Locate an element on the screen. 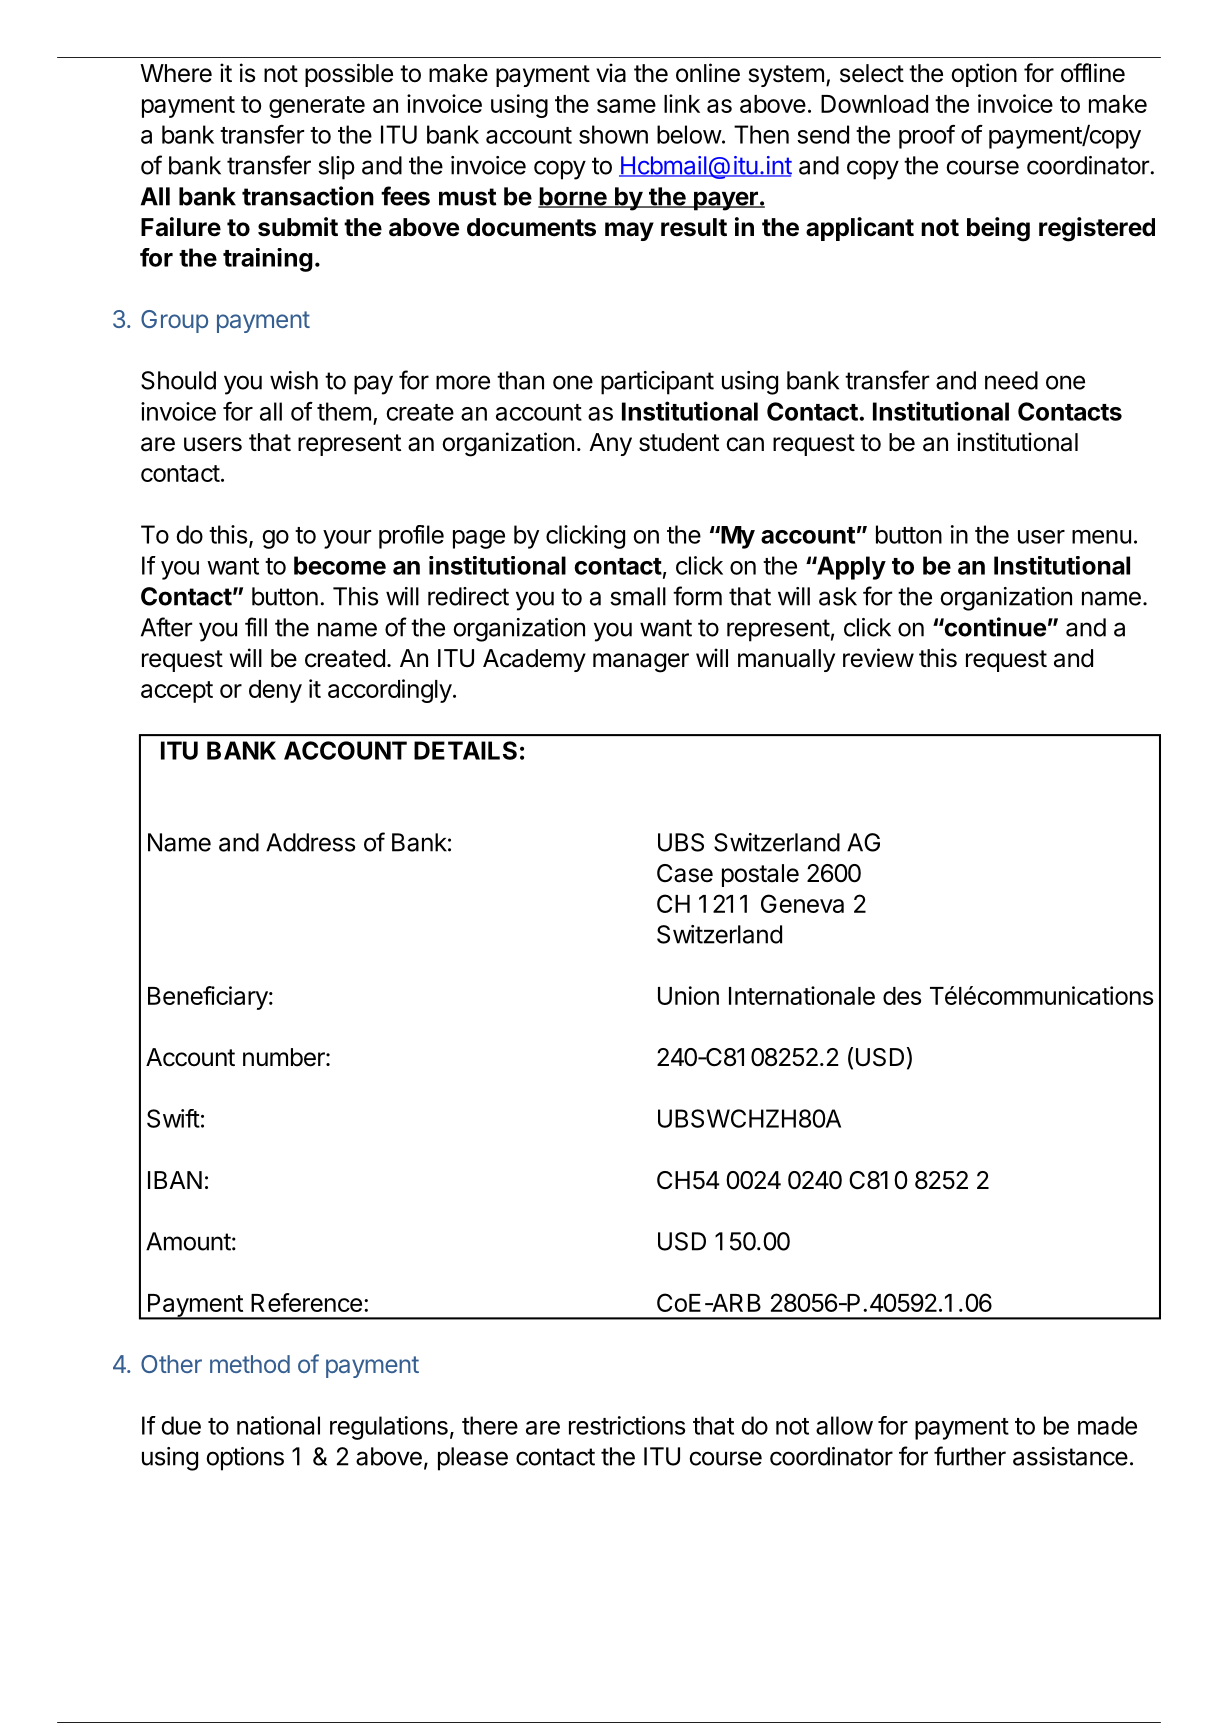  Union is located at coordinates (688, 995).
